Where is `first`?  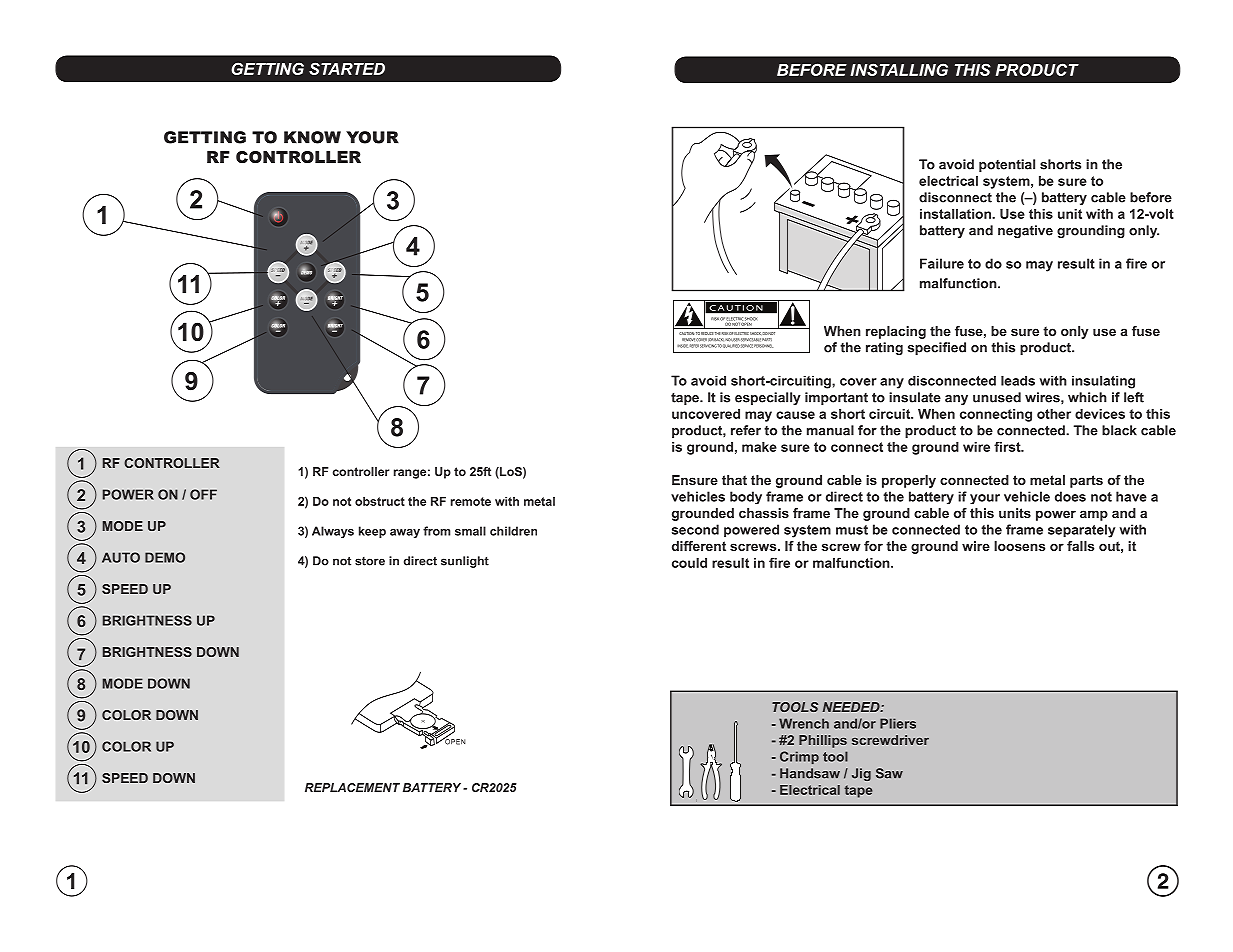
first is located at coordinates (1008, 446).
